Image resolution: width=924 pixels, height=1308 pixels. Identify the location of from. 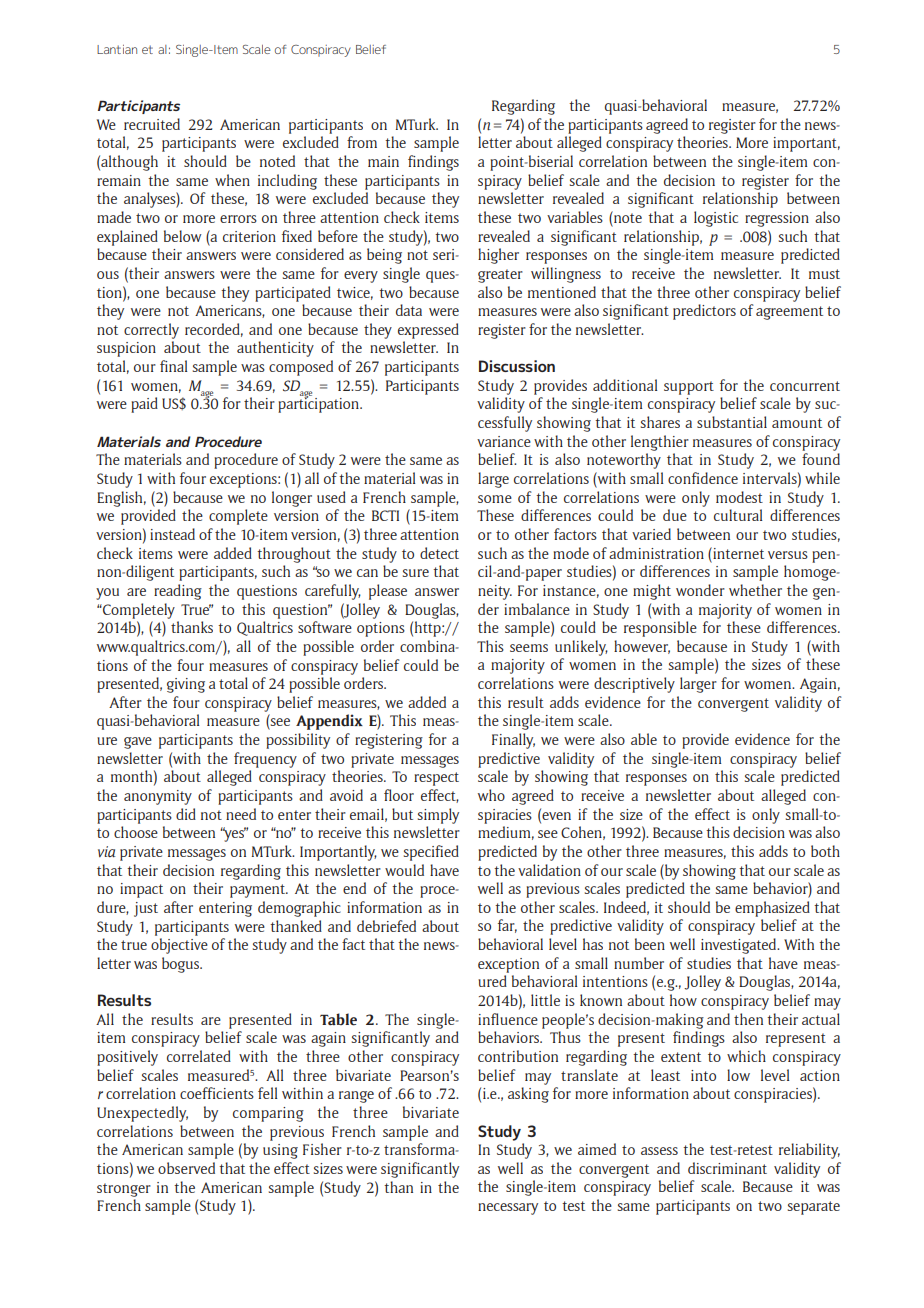
(362, 142).
